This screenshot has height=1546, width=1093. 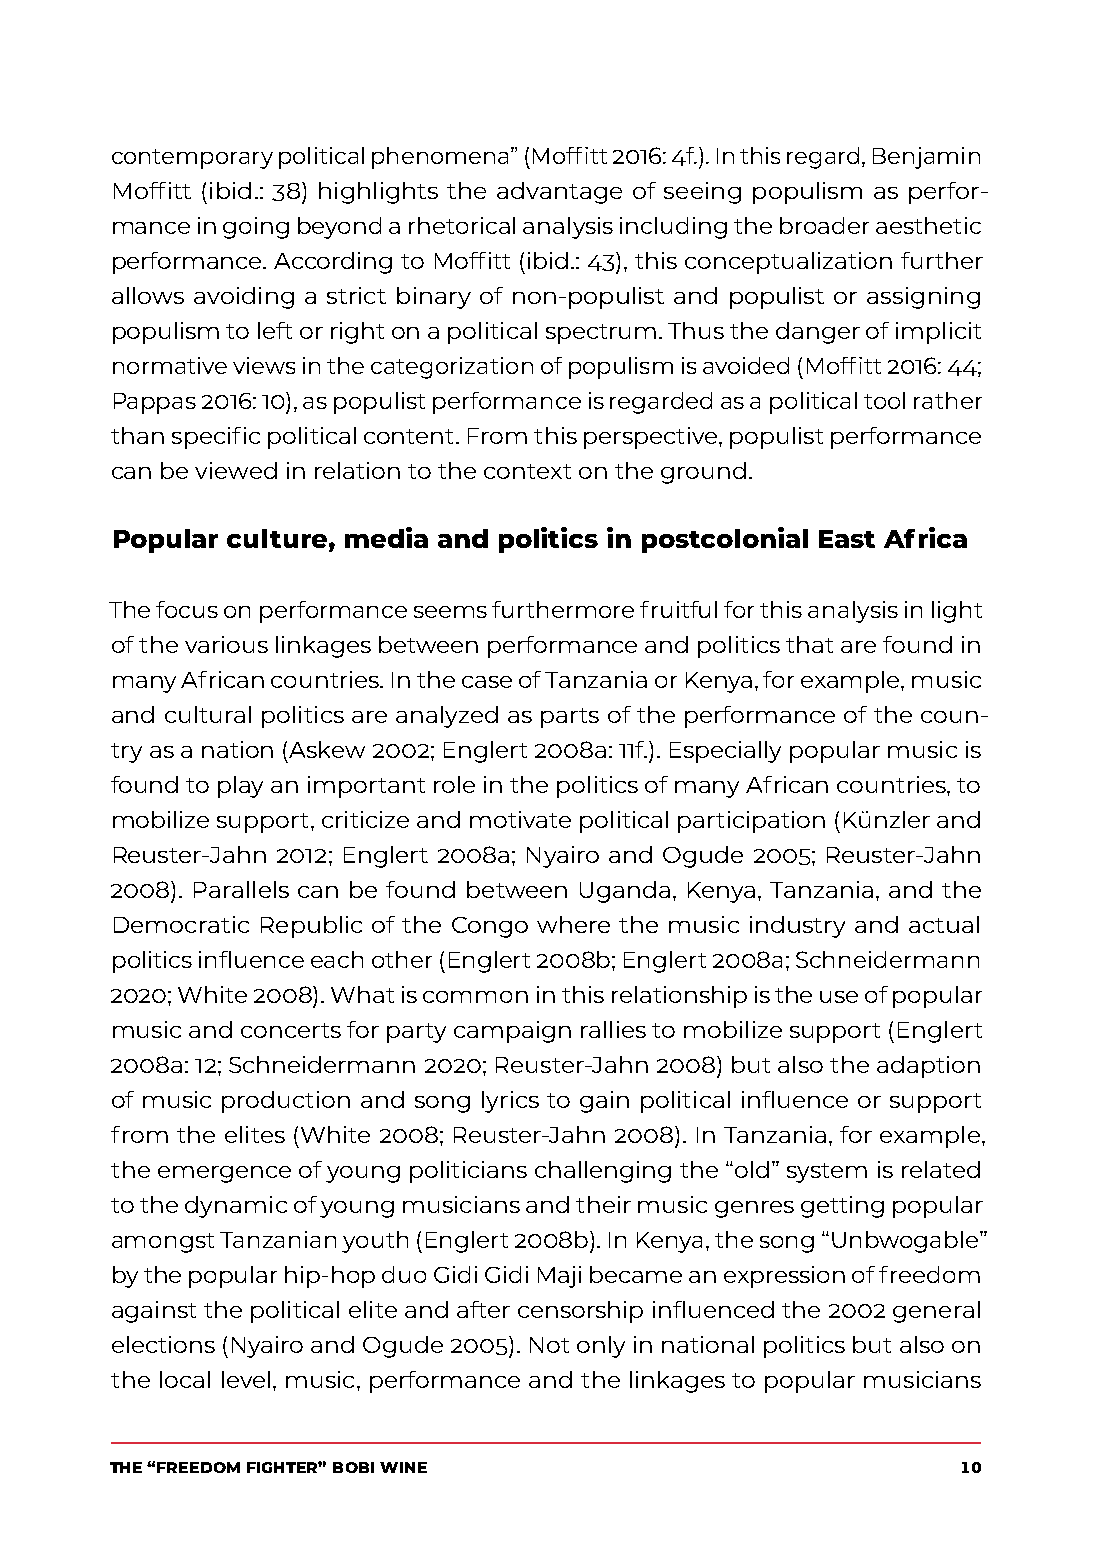 I want to click on focus, so click(x=187, y=609).
